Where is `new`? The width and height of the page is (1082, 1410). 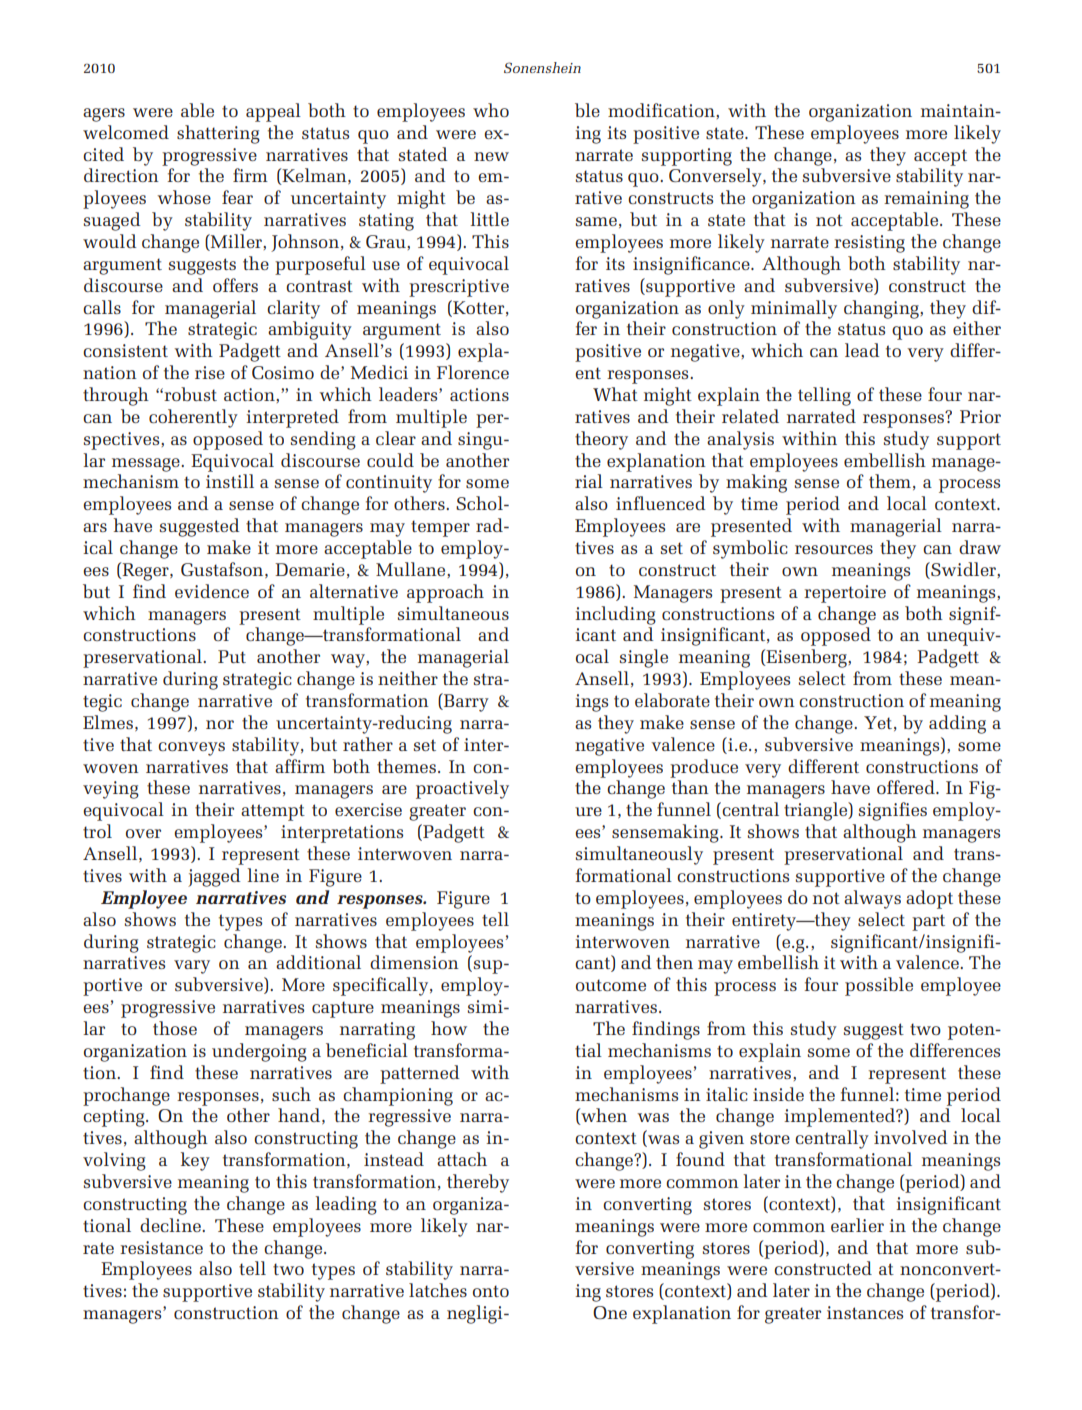
new is located at coordinates (491, 156).
